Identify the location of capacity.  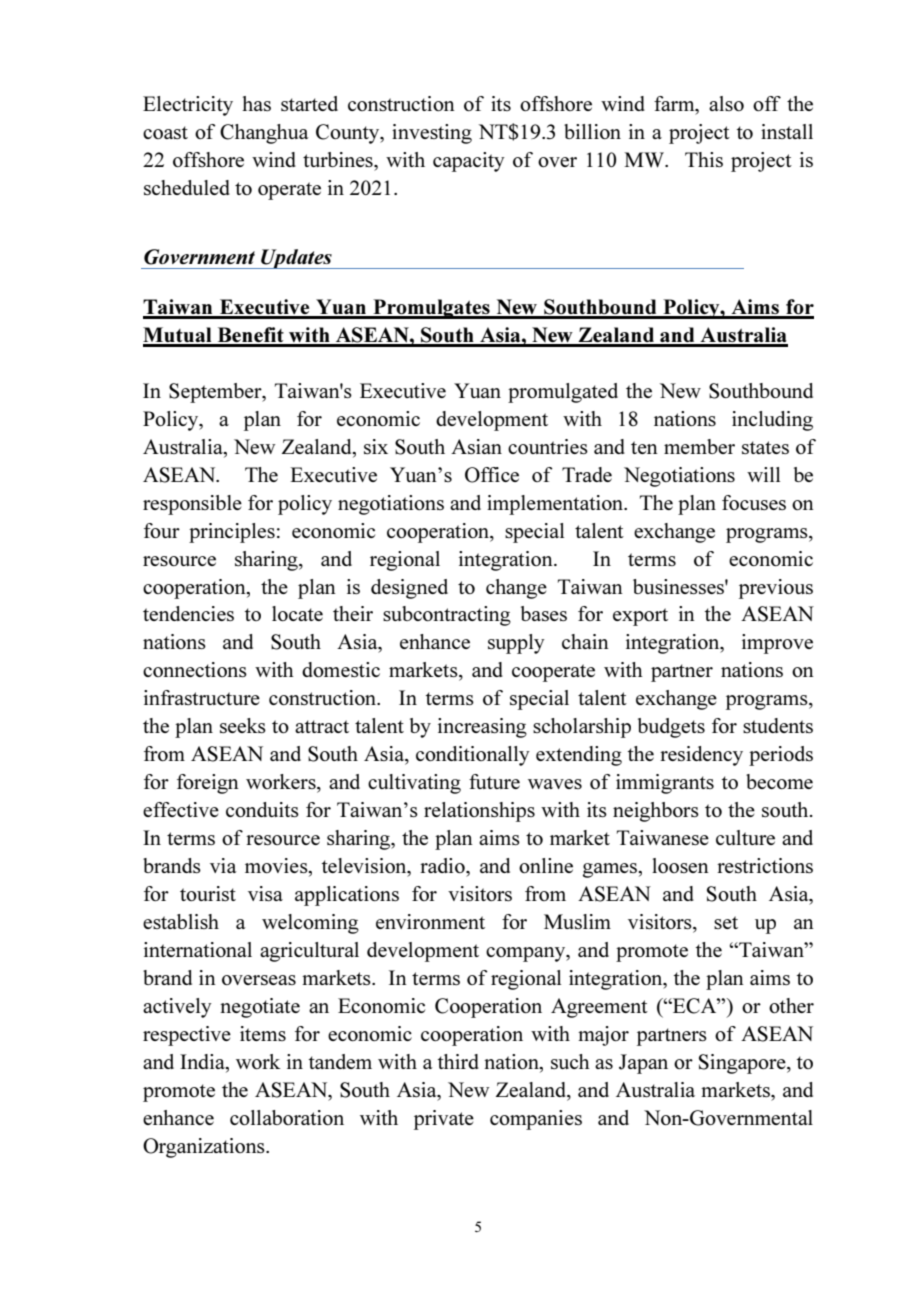
(469, 162).
